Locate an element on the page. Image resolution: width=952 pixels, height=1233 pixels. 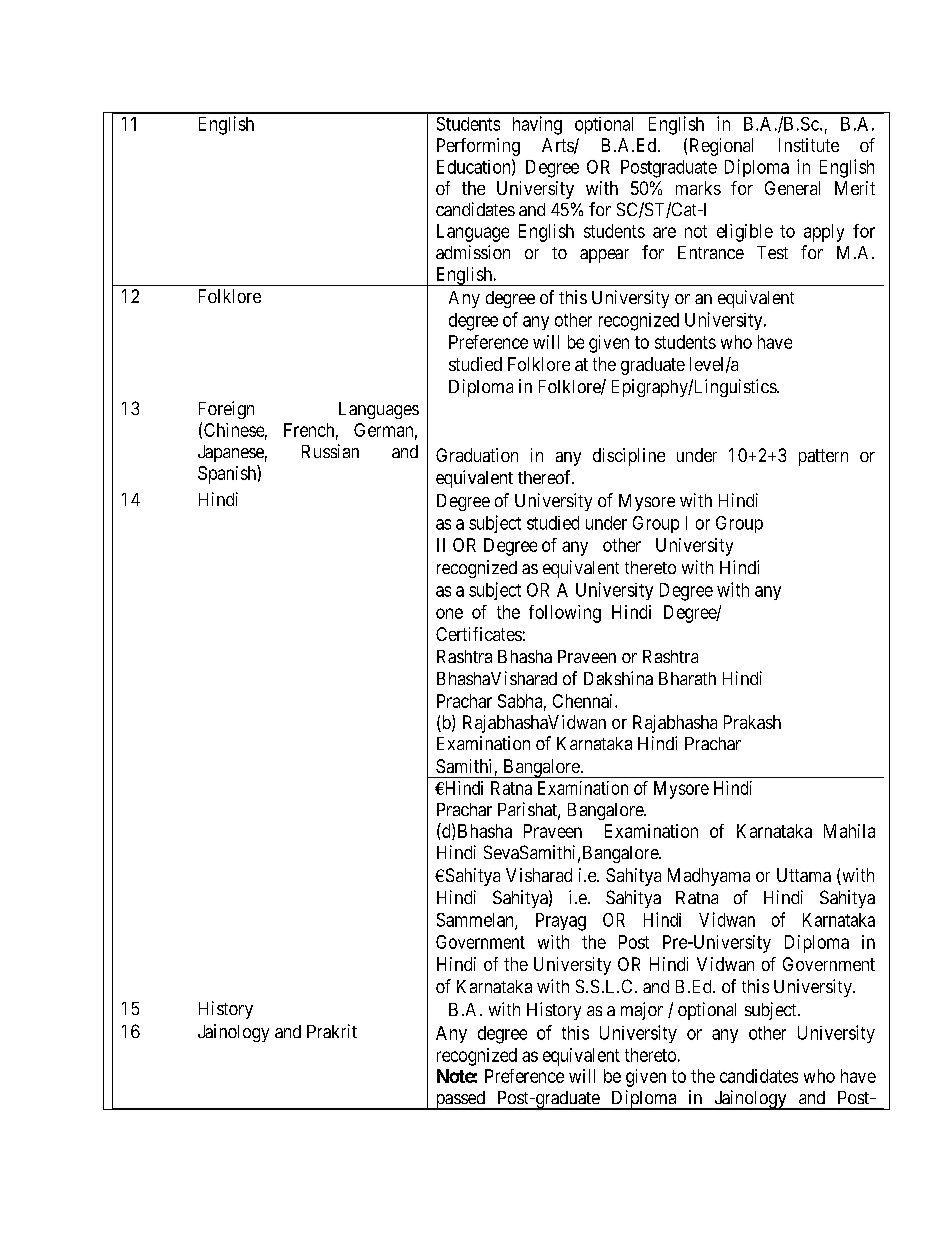
Prakrit is located at coordinates (332, 1031).
